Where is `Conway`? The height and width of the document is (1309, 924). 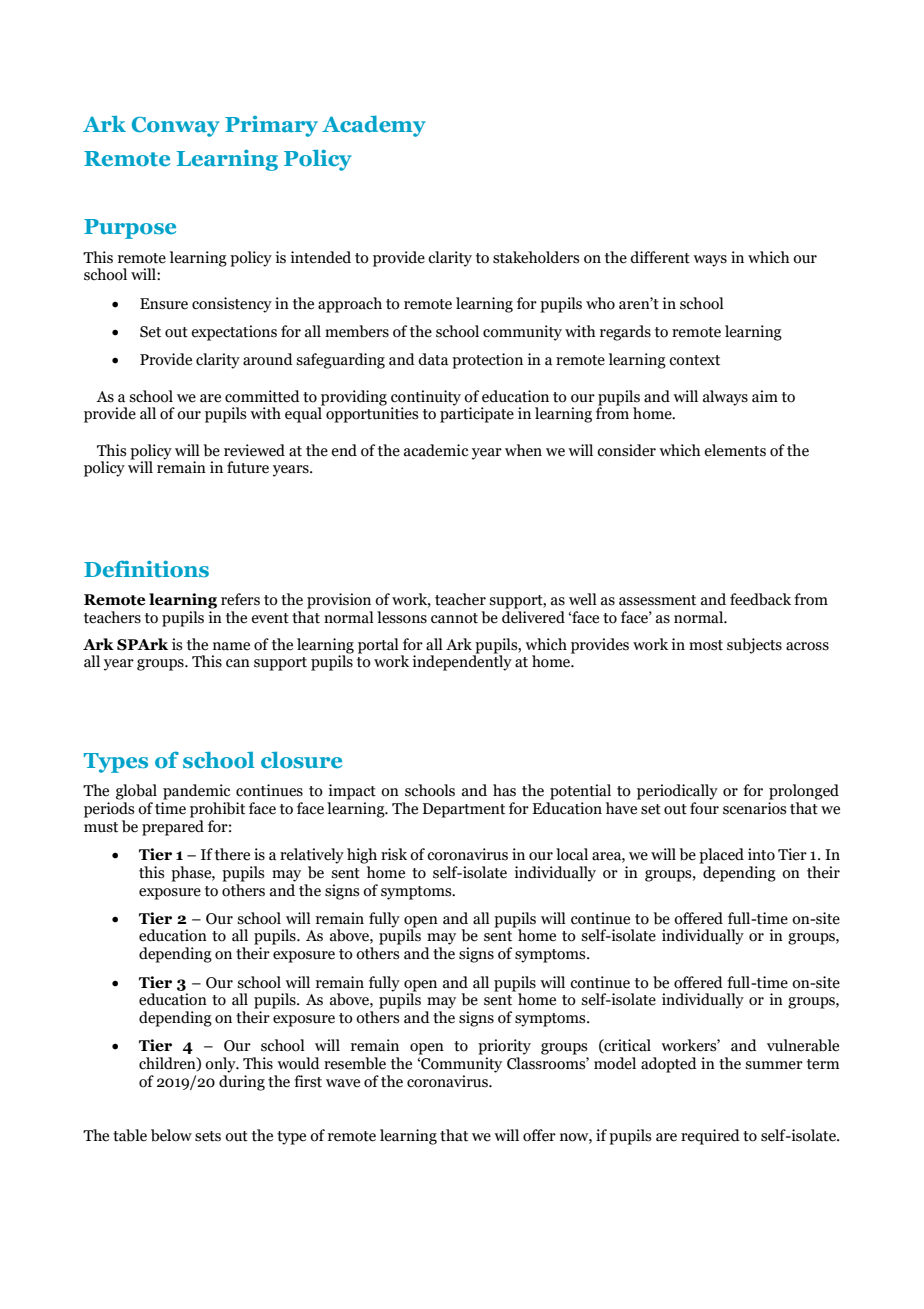
Conway is located at coordinates (176, 127).
